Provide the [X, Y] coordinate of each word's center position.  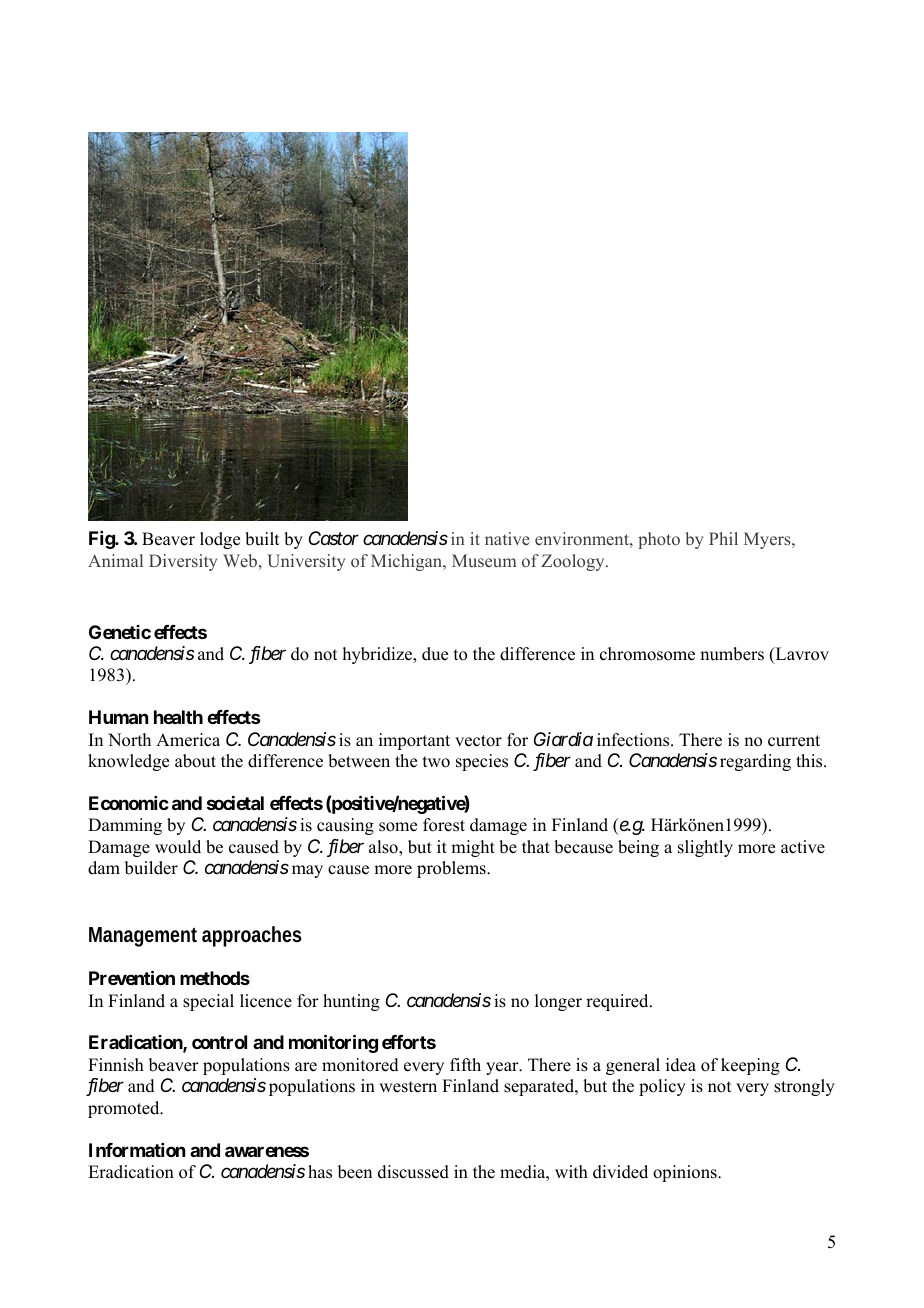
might [473, 848]
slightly [705, 848]
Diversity [183, 562]
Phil [723, 538]
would [178, 847]
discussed [413, 1172]
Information [137, 1150]
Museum [484, 560]
